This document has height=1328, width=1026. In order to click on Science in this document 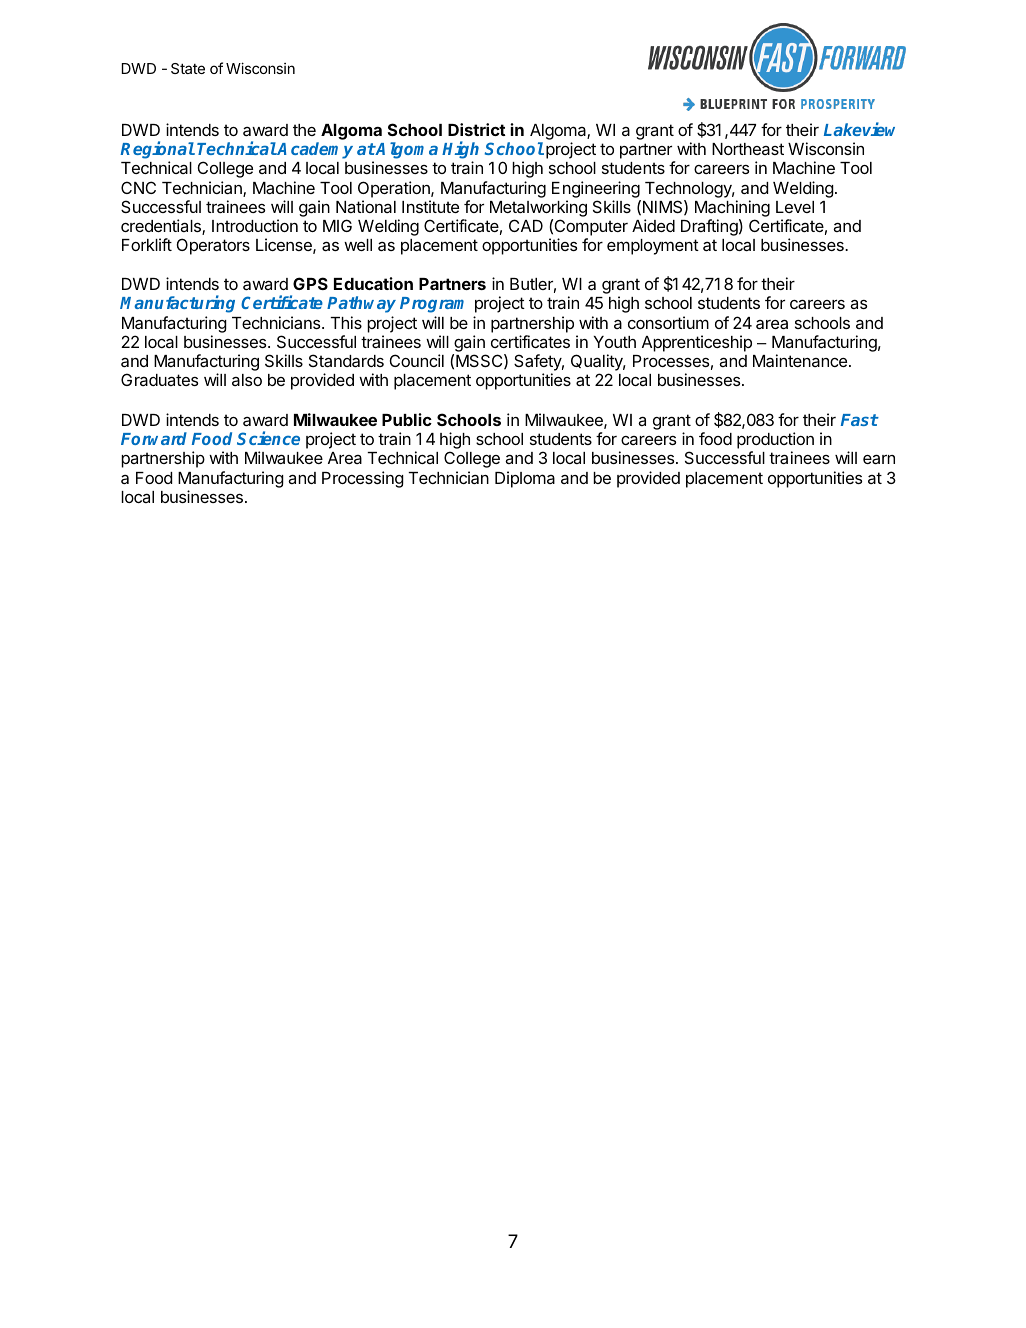, I will do `click(268, 438)`.
